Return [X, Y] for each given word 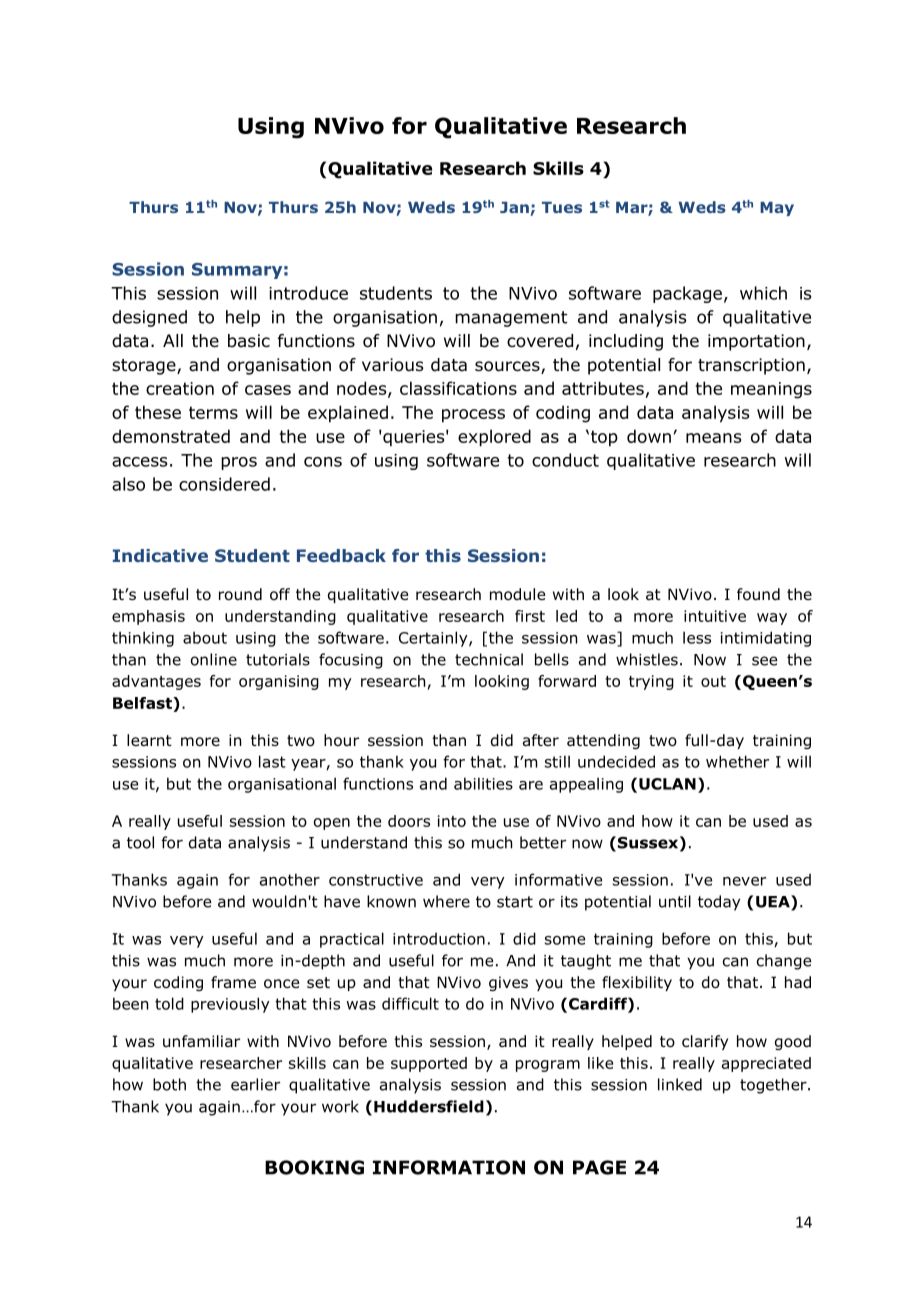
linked [680, 1084]
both [169, 1084]
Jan [514, 207]
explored [494, 438]
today [719, 903]
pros [239, 463]
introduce [308, 293]
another [290, 879]
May [777, 209]
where [446, 901]
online [214, 659]
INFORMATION [449, 1167]
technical [489, 659]
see [764, 661]
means [713, 438]
